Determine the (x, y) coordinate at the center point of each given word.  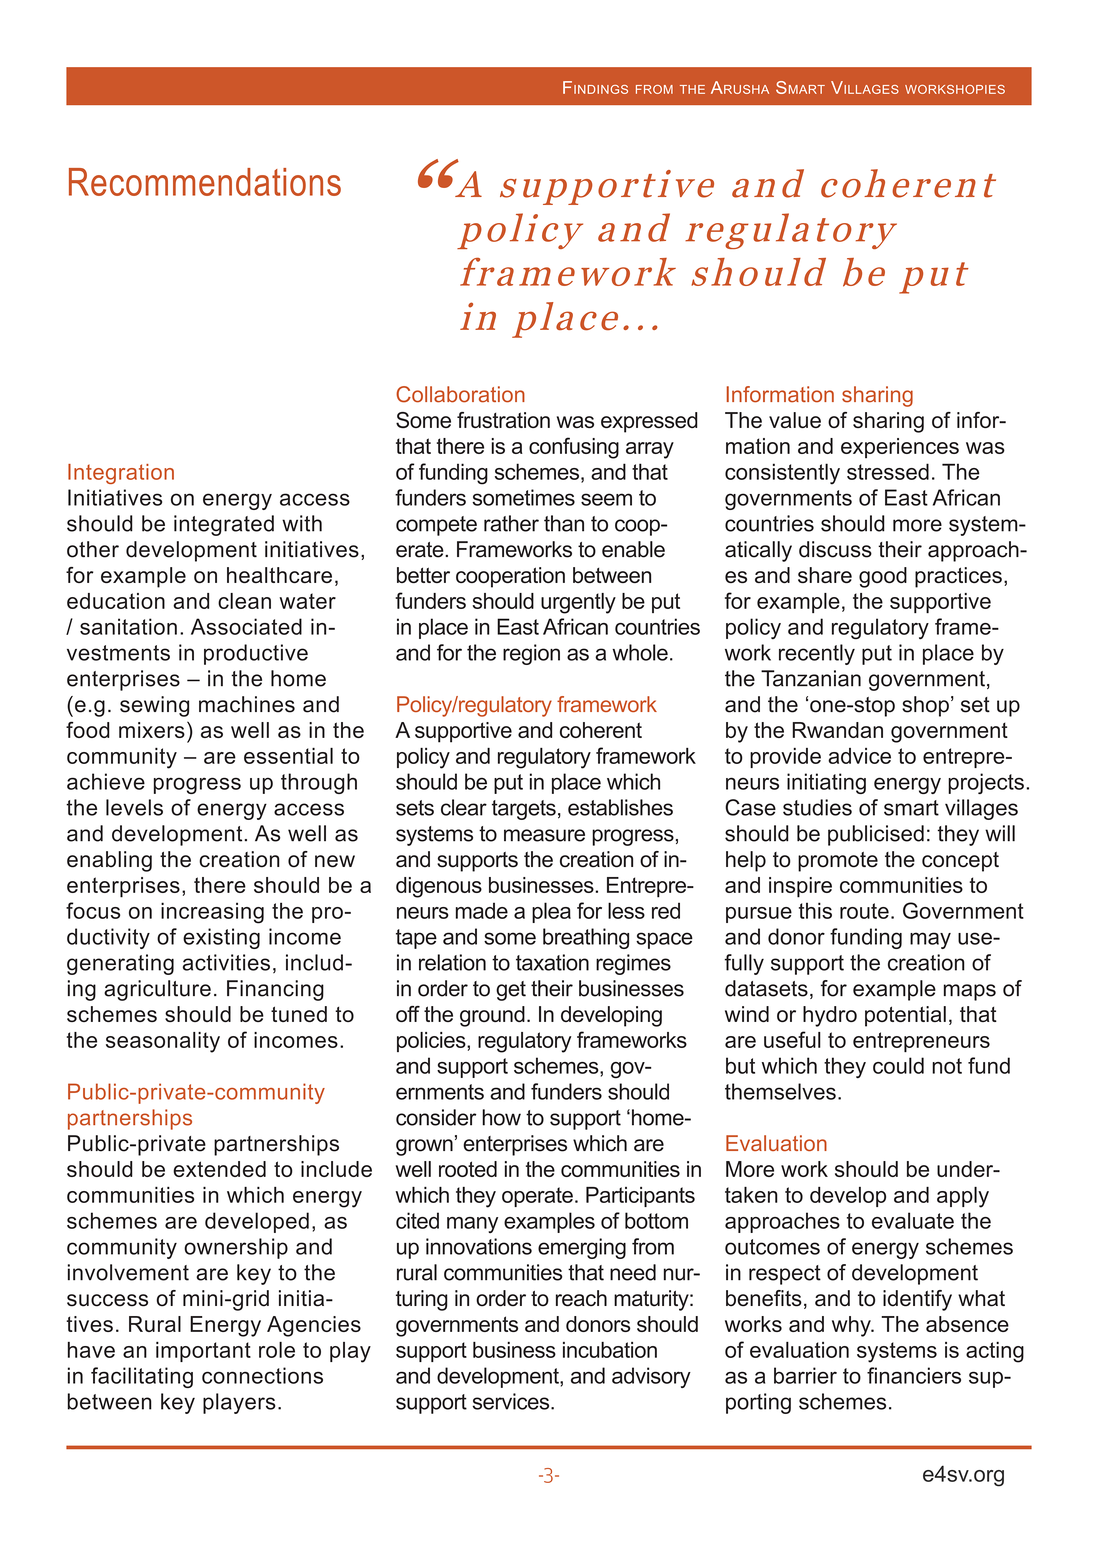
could (898, 1065)
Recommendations (205, 182)
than (564, 523)
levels (134, 807)
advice (859, 756)
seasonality (163, 1042)
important (203, 1352)
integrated (224, 525)
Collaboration (460, 394)
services (512, 1401)
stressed (888, 471)
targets (524, 810)
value (795, 420)
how (501, 1117)
